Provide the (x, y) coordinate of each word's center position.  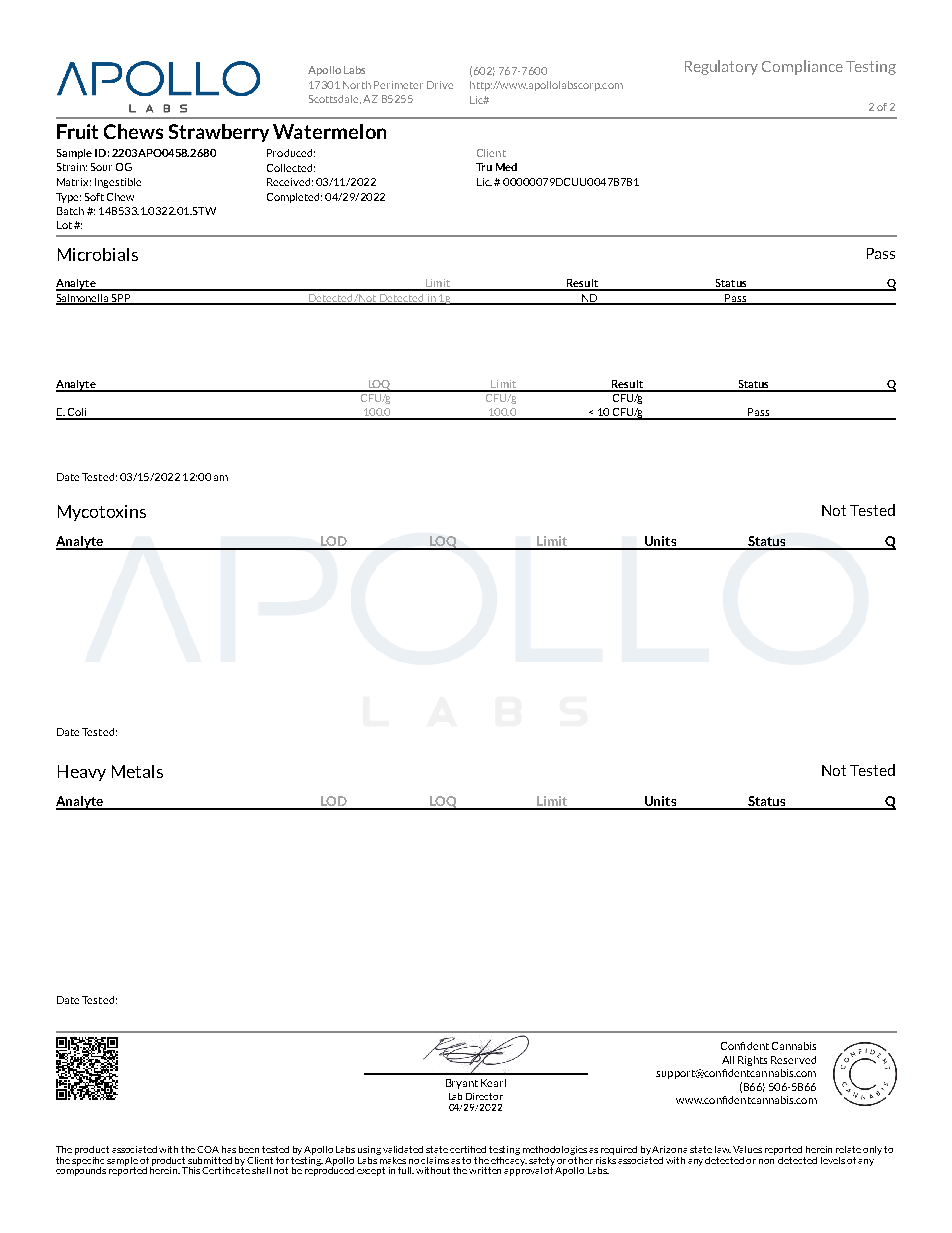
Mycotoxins (102, 513)
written (485, 1170)
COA (208, 1149)
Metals (137, 771)
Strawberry (219, 133)
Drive (440, 85)
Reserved (793, 1060)
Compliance (802, 67)
